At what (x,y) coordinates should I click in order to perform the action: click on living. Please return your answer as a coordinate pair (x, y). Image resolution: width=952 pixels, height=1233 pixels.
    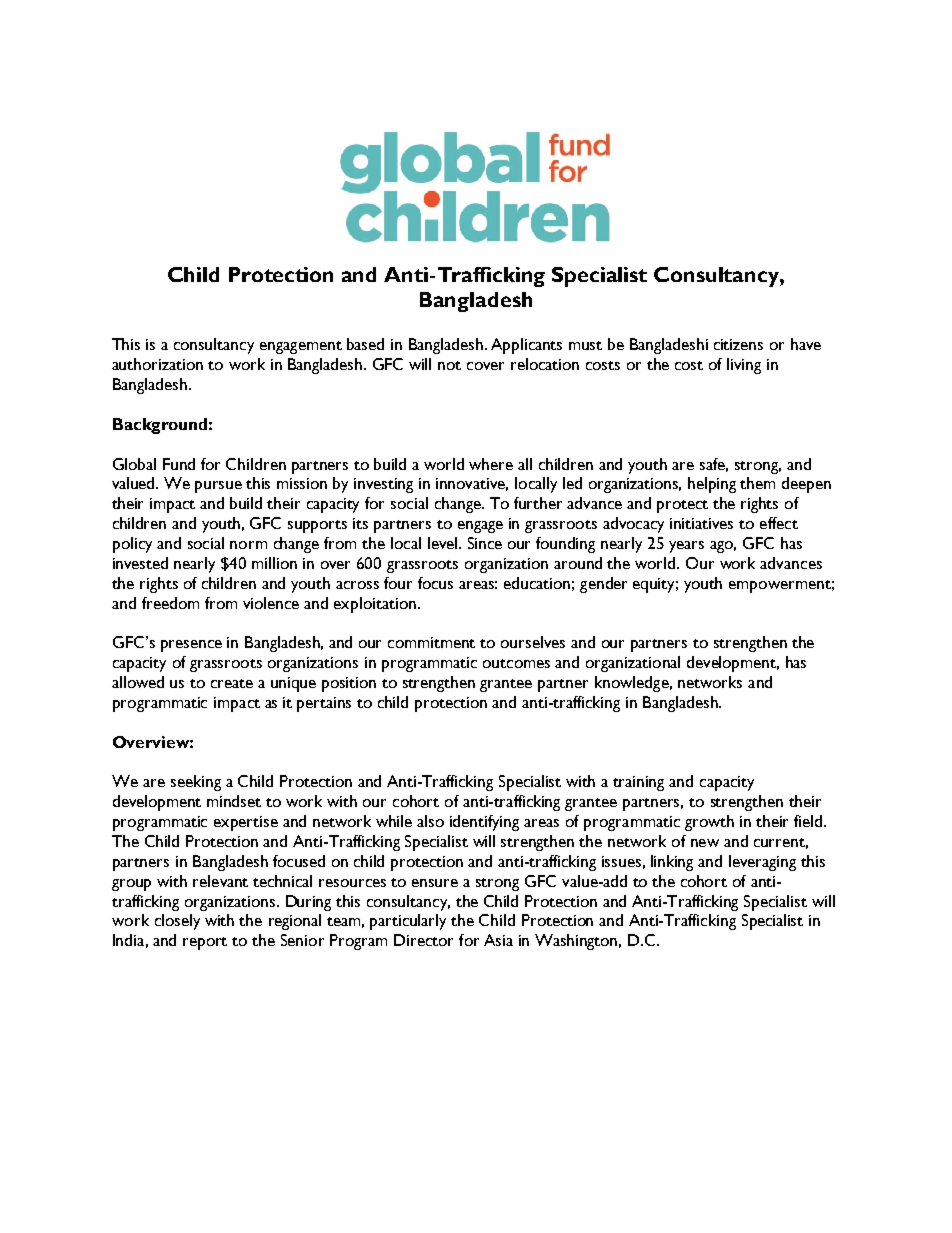
    Looking at the image, I should click on (744, 366).
